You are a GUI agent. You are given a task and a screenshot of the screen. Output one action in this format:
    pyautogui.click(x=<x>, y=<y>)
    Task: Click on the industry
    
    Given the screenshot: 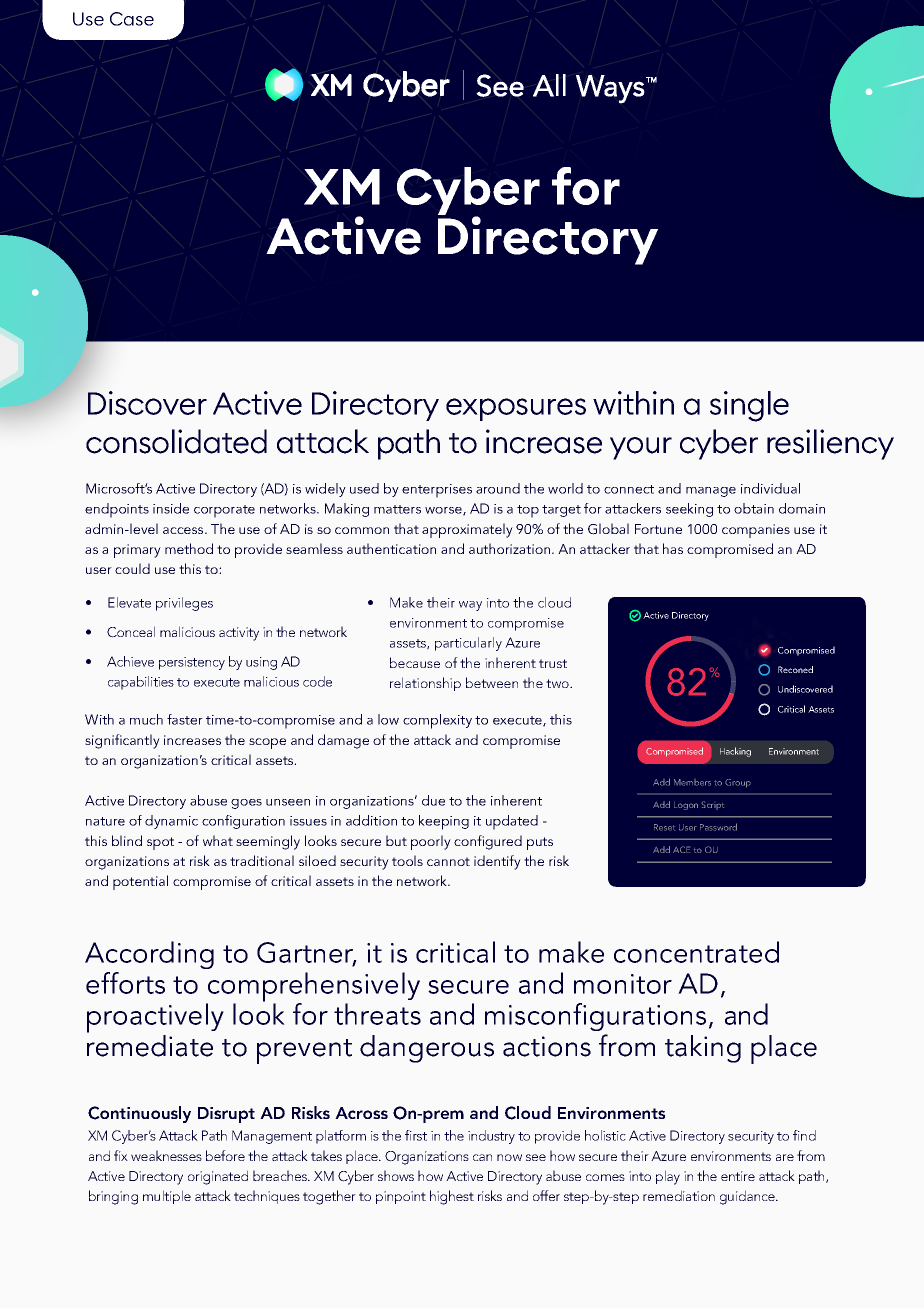 What is the action you would take?
    pyautogui.click(x=491, y=1137)
